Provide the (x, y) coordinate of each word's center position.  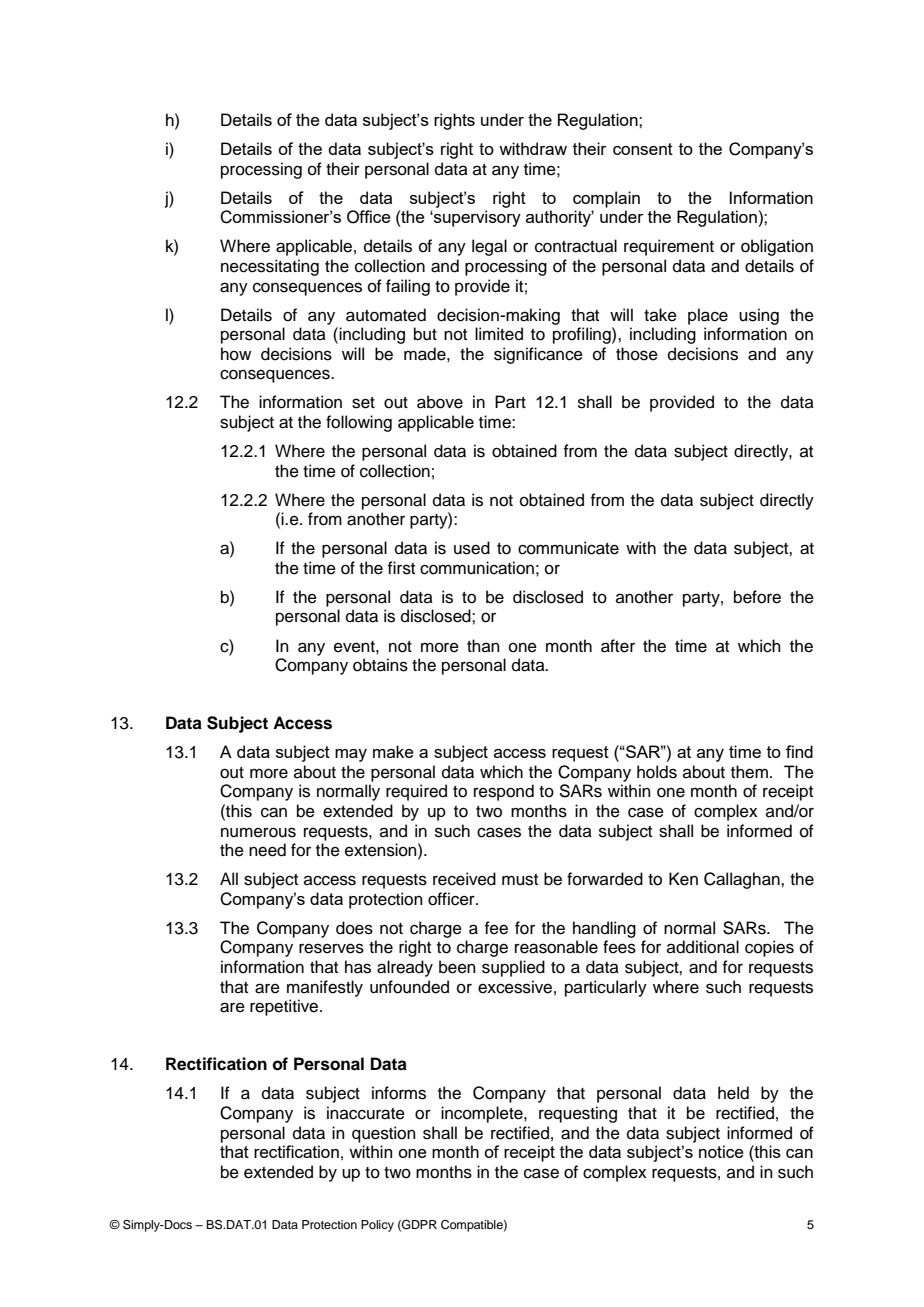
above (440, 402)
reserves (331, 948)
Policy (377, 1226)
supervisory (476, 218)
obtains (380, 665)
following (359, 423)
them (749, 772)
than (483, 645)
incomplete (483, 1114)
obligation (777, 247)
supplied (513, 968)
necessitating (270, 267)
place (708, 316)
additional (703, 947)
